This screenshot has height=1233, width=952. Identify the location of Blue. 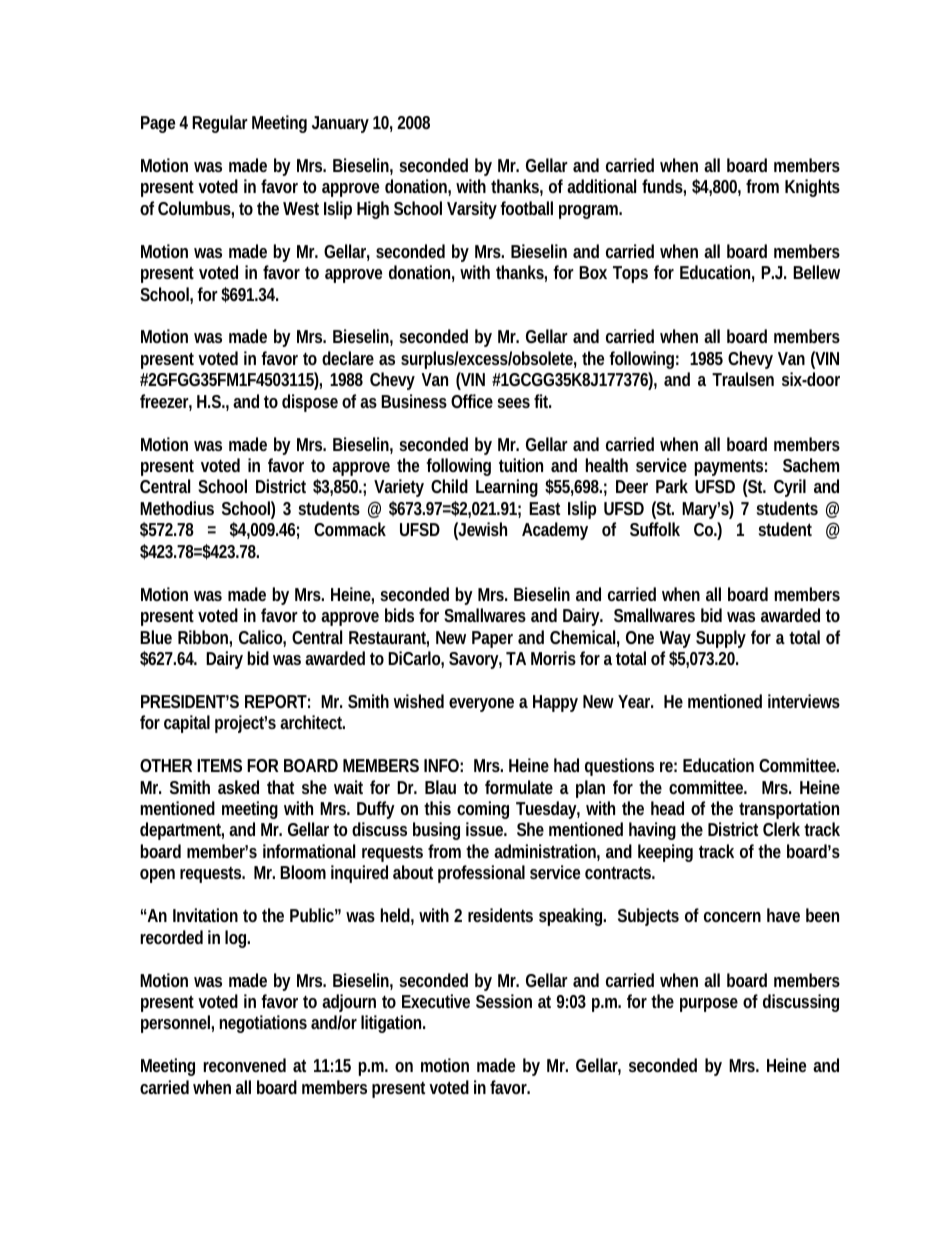
(156, 637).
